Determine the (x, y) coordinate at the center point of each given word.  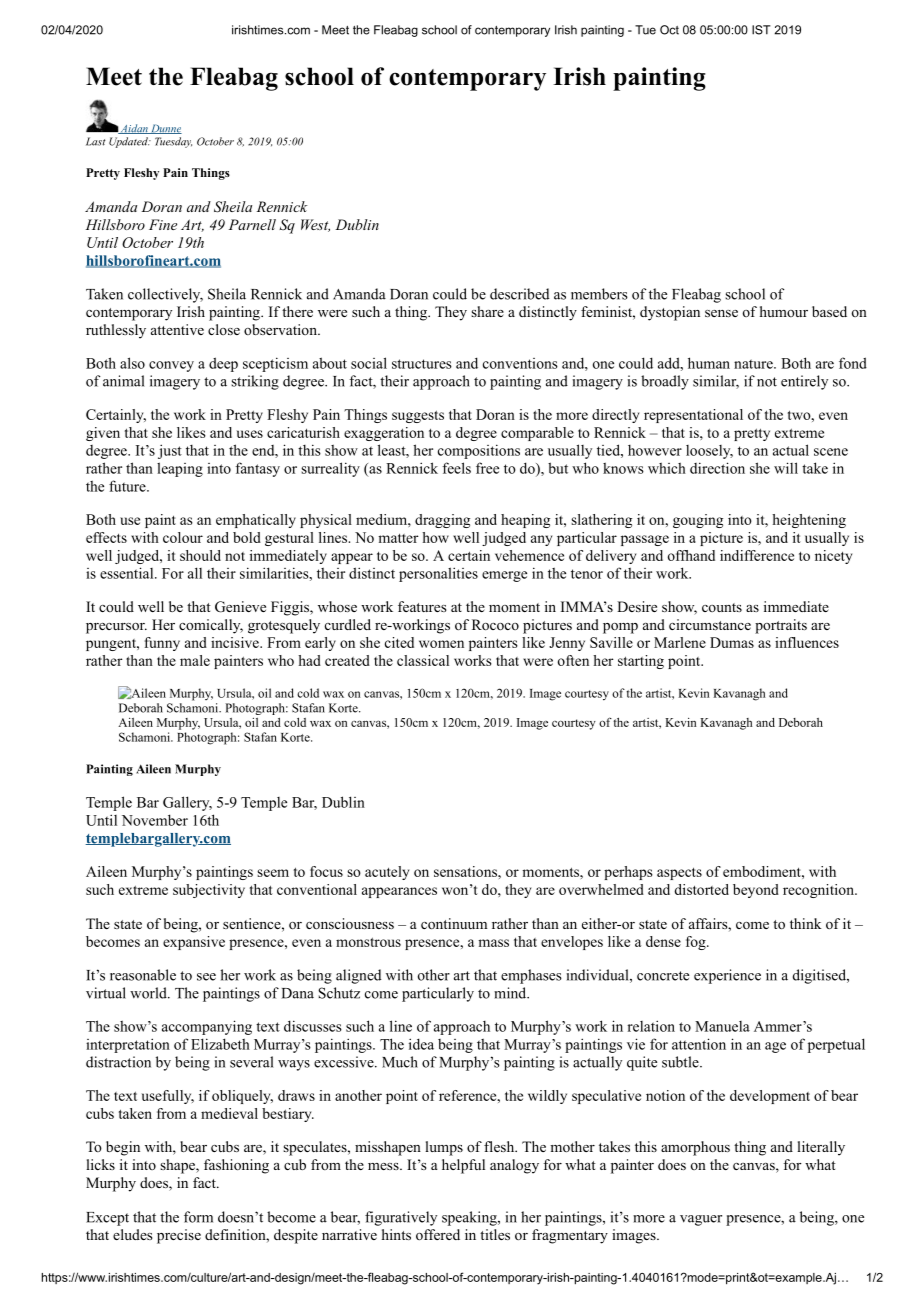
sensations (466, 871)
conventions (520, 363)
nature (754, 364)
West (315, 225)
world (149, 993)
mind (511, 993)
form (198, 1217)
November (155, 820)
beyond (756, 891)
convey (171, 366)
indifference (757, 555)
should (200, 555)
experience (727, 976)
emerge (504, 576)
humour (784, 311)
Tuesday (173, 142)
